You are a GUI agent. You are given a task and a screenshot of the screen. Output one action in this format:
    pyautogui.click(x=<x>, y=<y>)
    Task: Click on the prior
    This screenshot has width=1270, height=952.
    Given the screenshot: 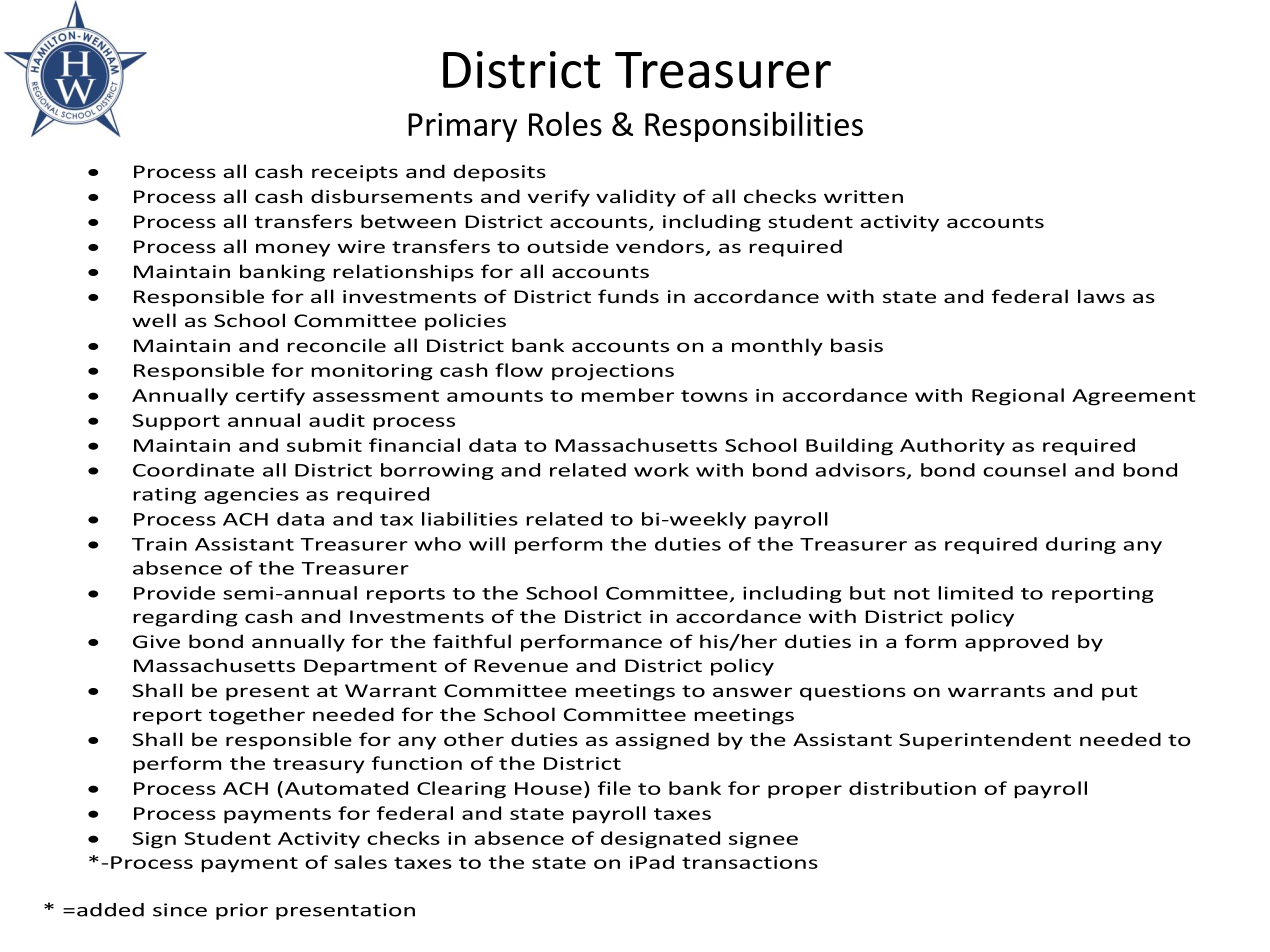 What is the action you would take?
    pyautogui.click(x=242, y=911)
